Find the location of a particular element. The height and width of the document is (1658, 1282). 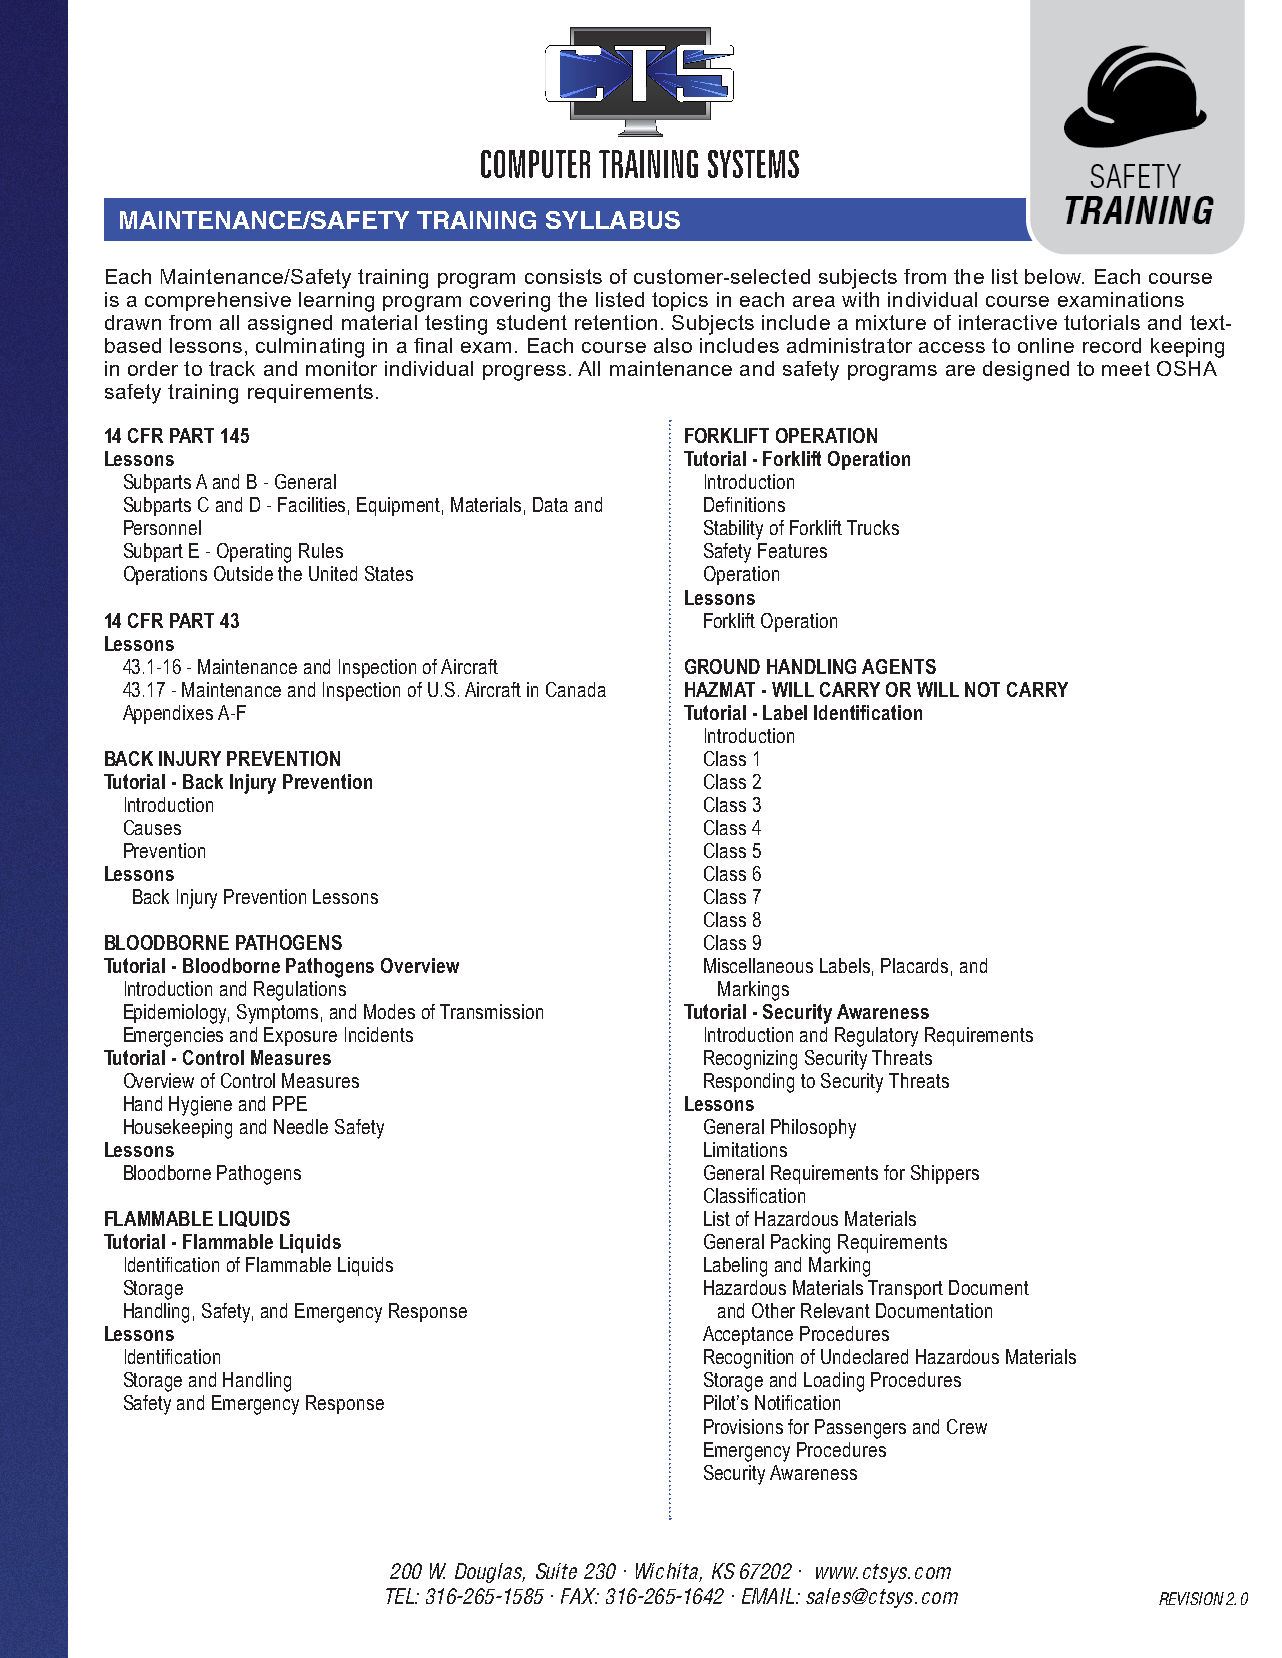

REVISION is located at coordinates (1191, 1598).
